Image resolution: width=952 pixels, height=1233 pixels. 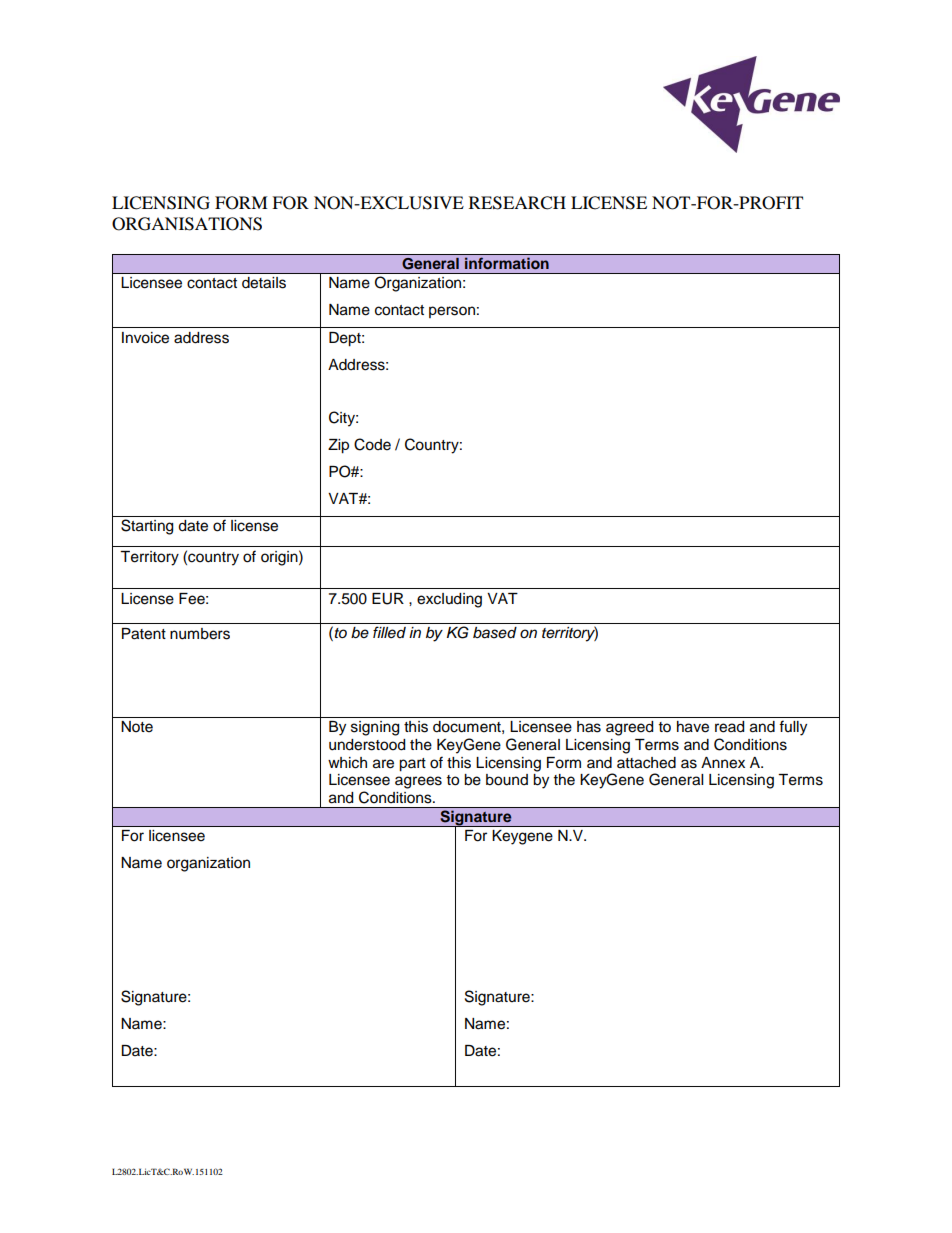 I want to click on based, so click(x=495, y=633).
